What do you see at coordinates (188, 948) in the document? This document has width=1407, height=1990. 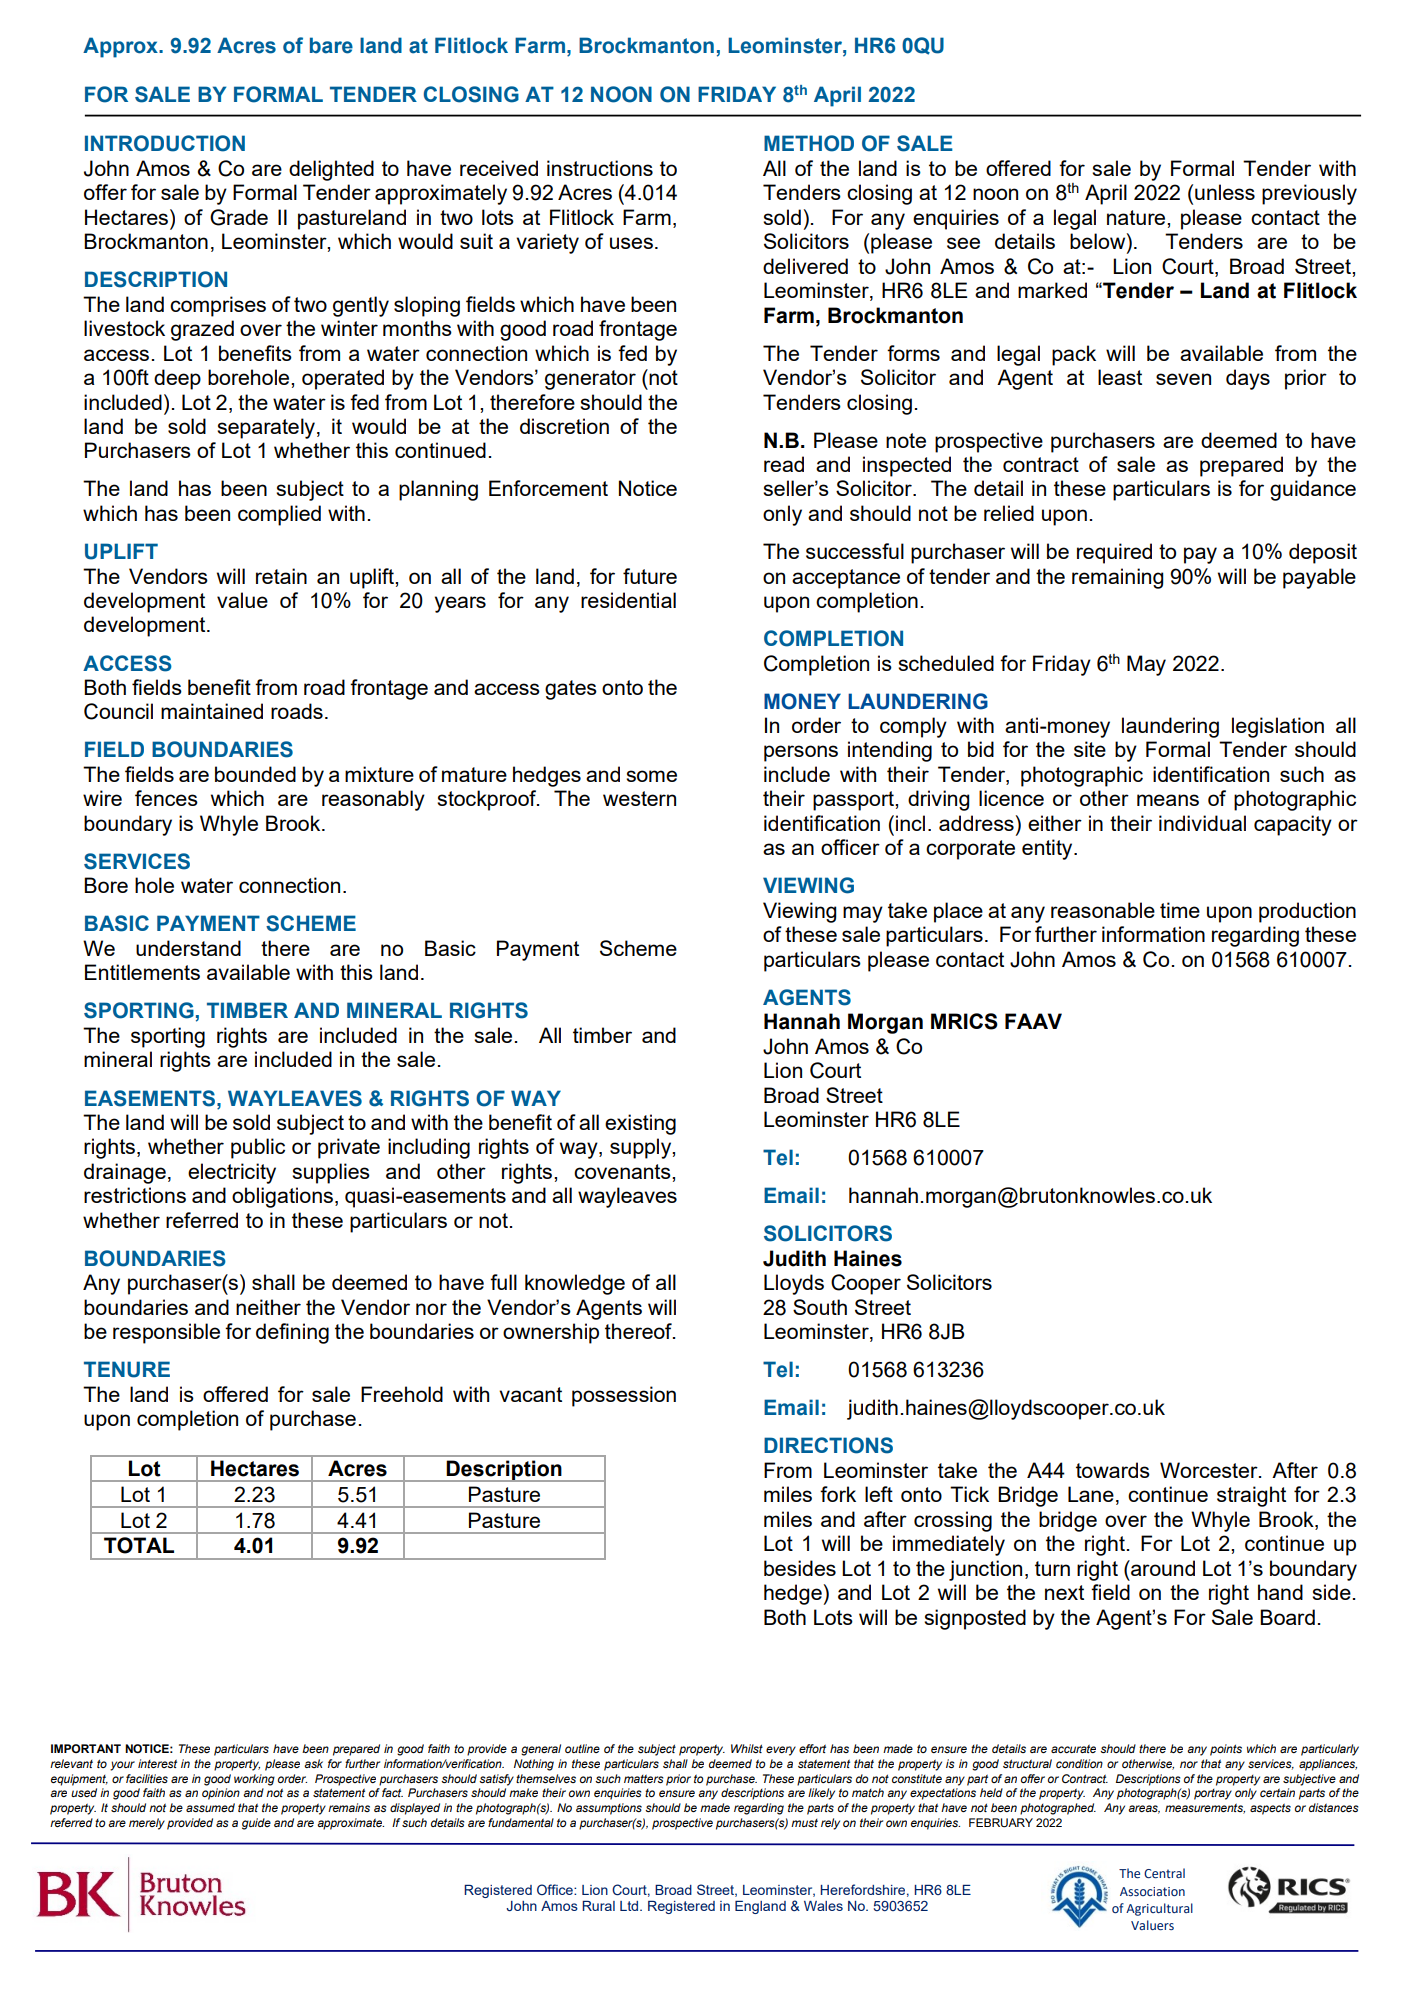 I see `understand` at bounding box center [188, 948].
